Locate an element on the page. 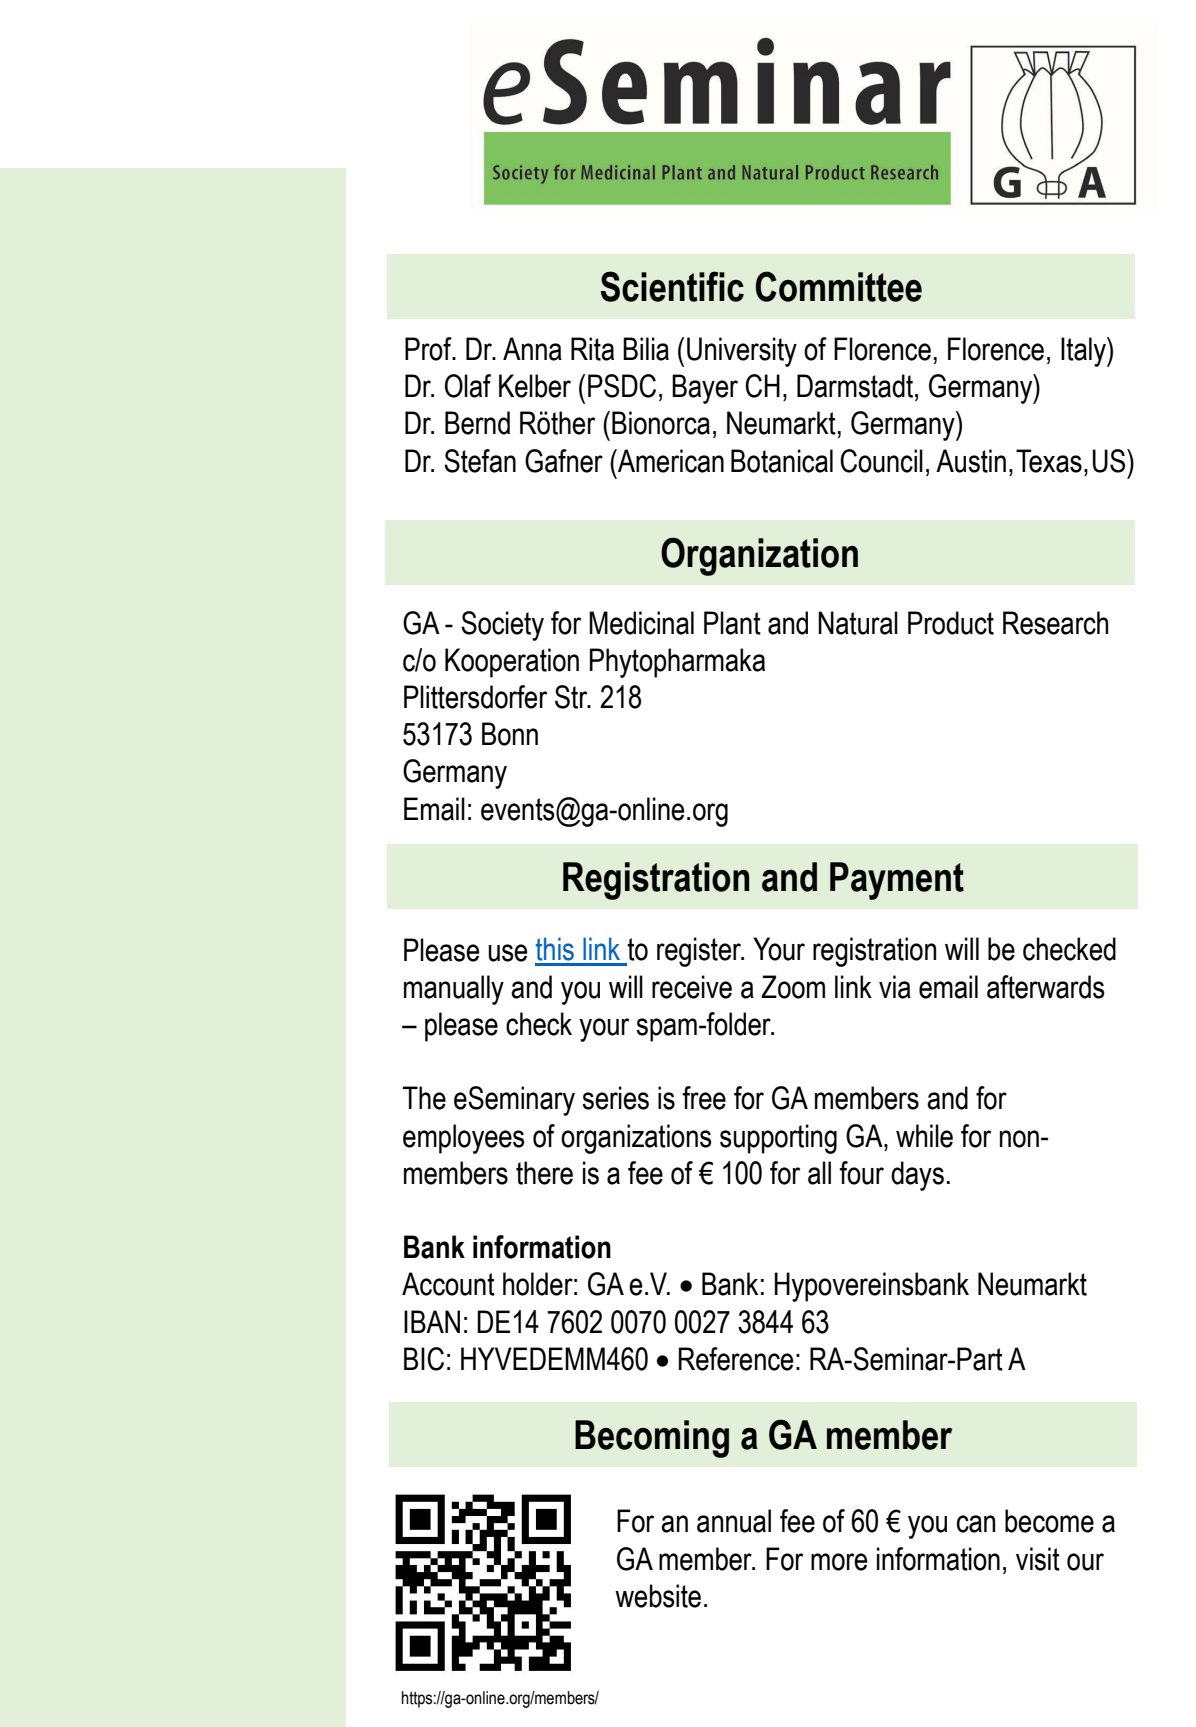 Image resolution: width=1196 pixels, height=1727 pixels. employees is located at coordinates (464, 1139).
